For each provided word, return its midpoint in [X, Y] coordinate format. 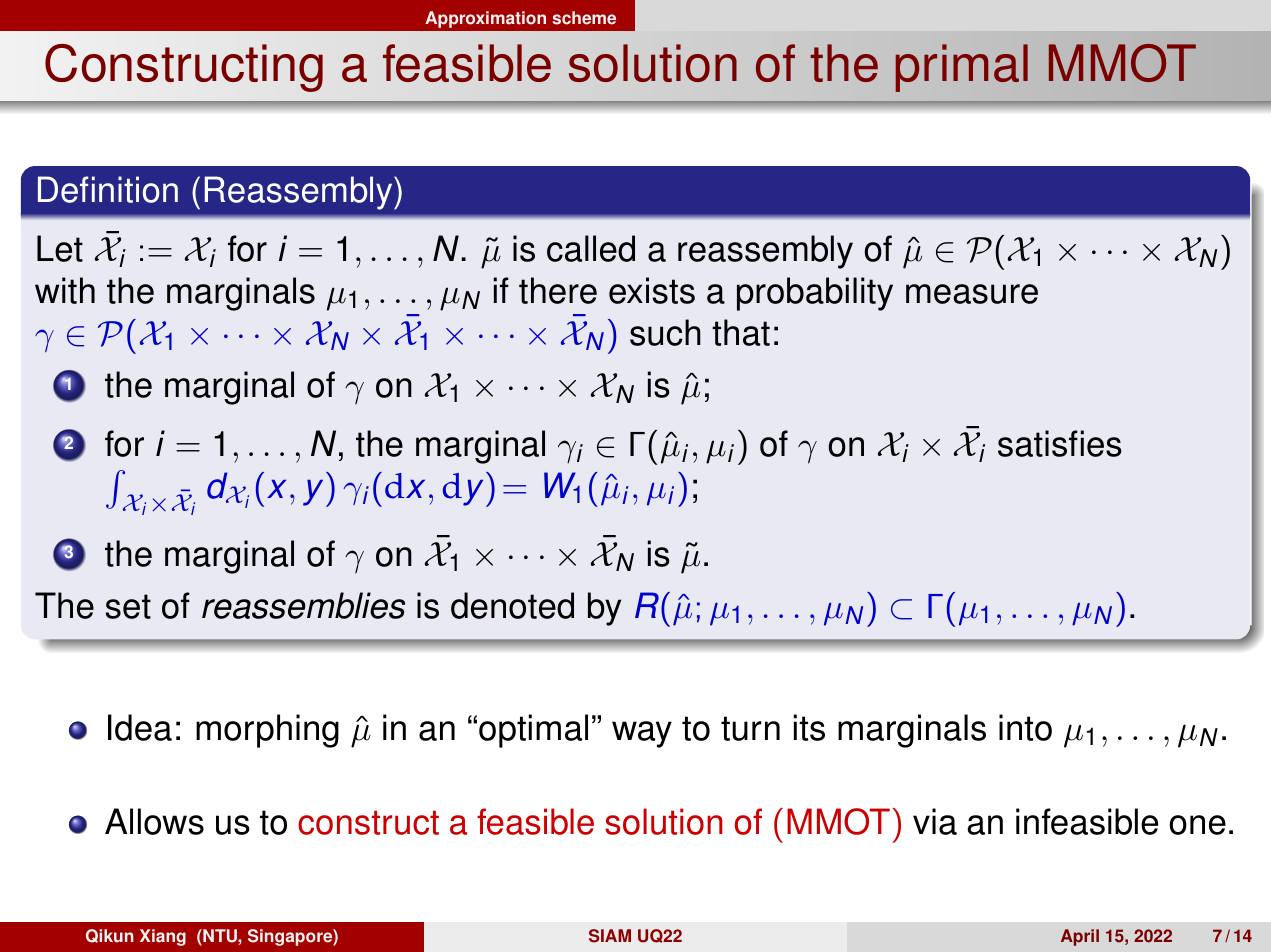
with [65, 290]
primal [962, 68]
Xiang [163, 937]
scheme [584, 18]
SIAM [610, 936]
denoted [512, 605]
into [1025, 727]
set [128, 606]
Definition [108, 189]
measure [972, 294]
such [665, 332]
